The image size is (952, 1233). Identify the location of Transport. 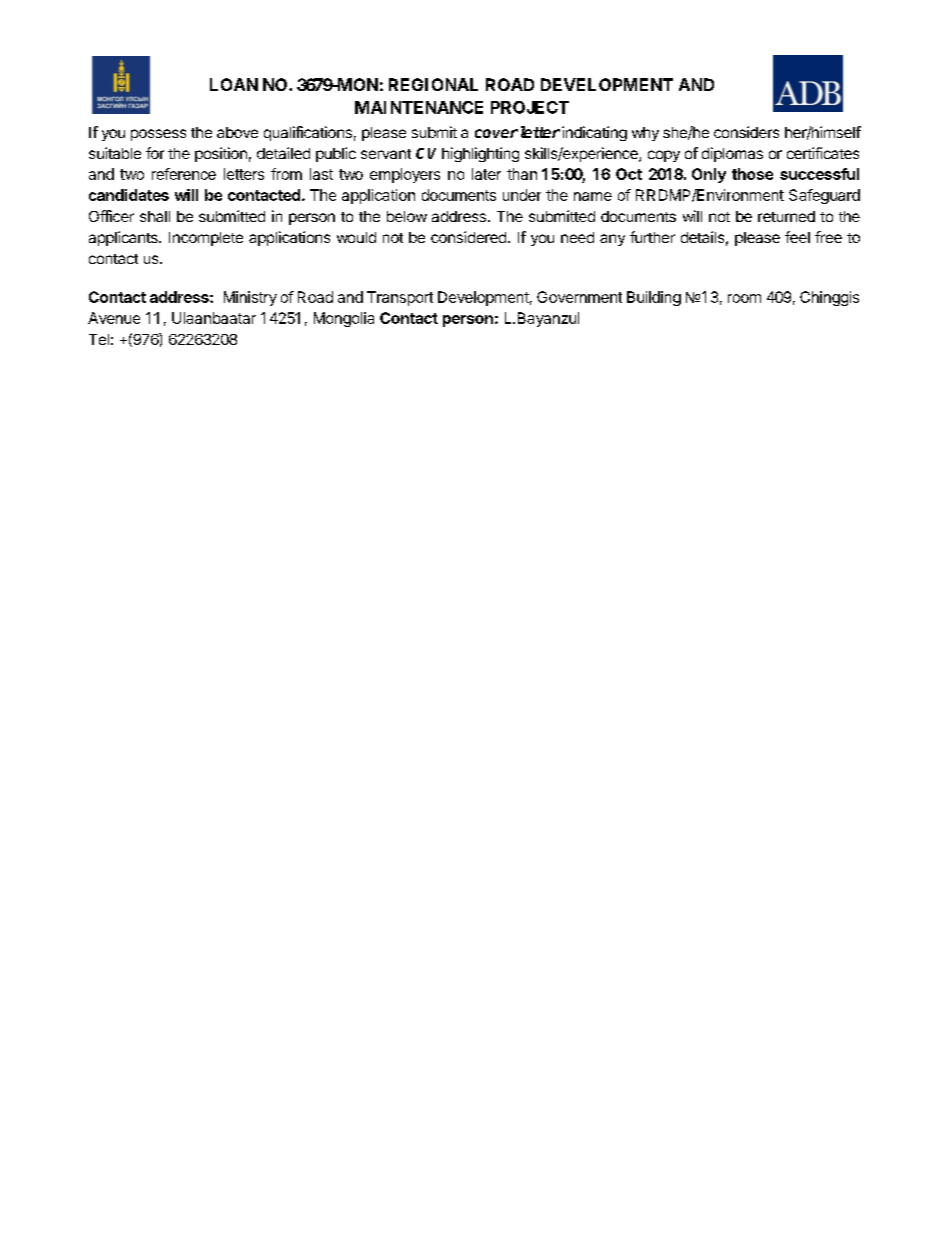
(400, 298).
